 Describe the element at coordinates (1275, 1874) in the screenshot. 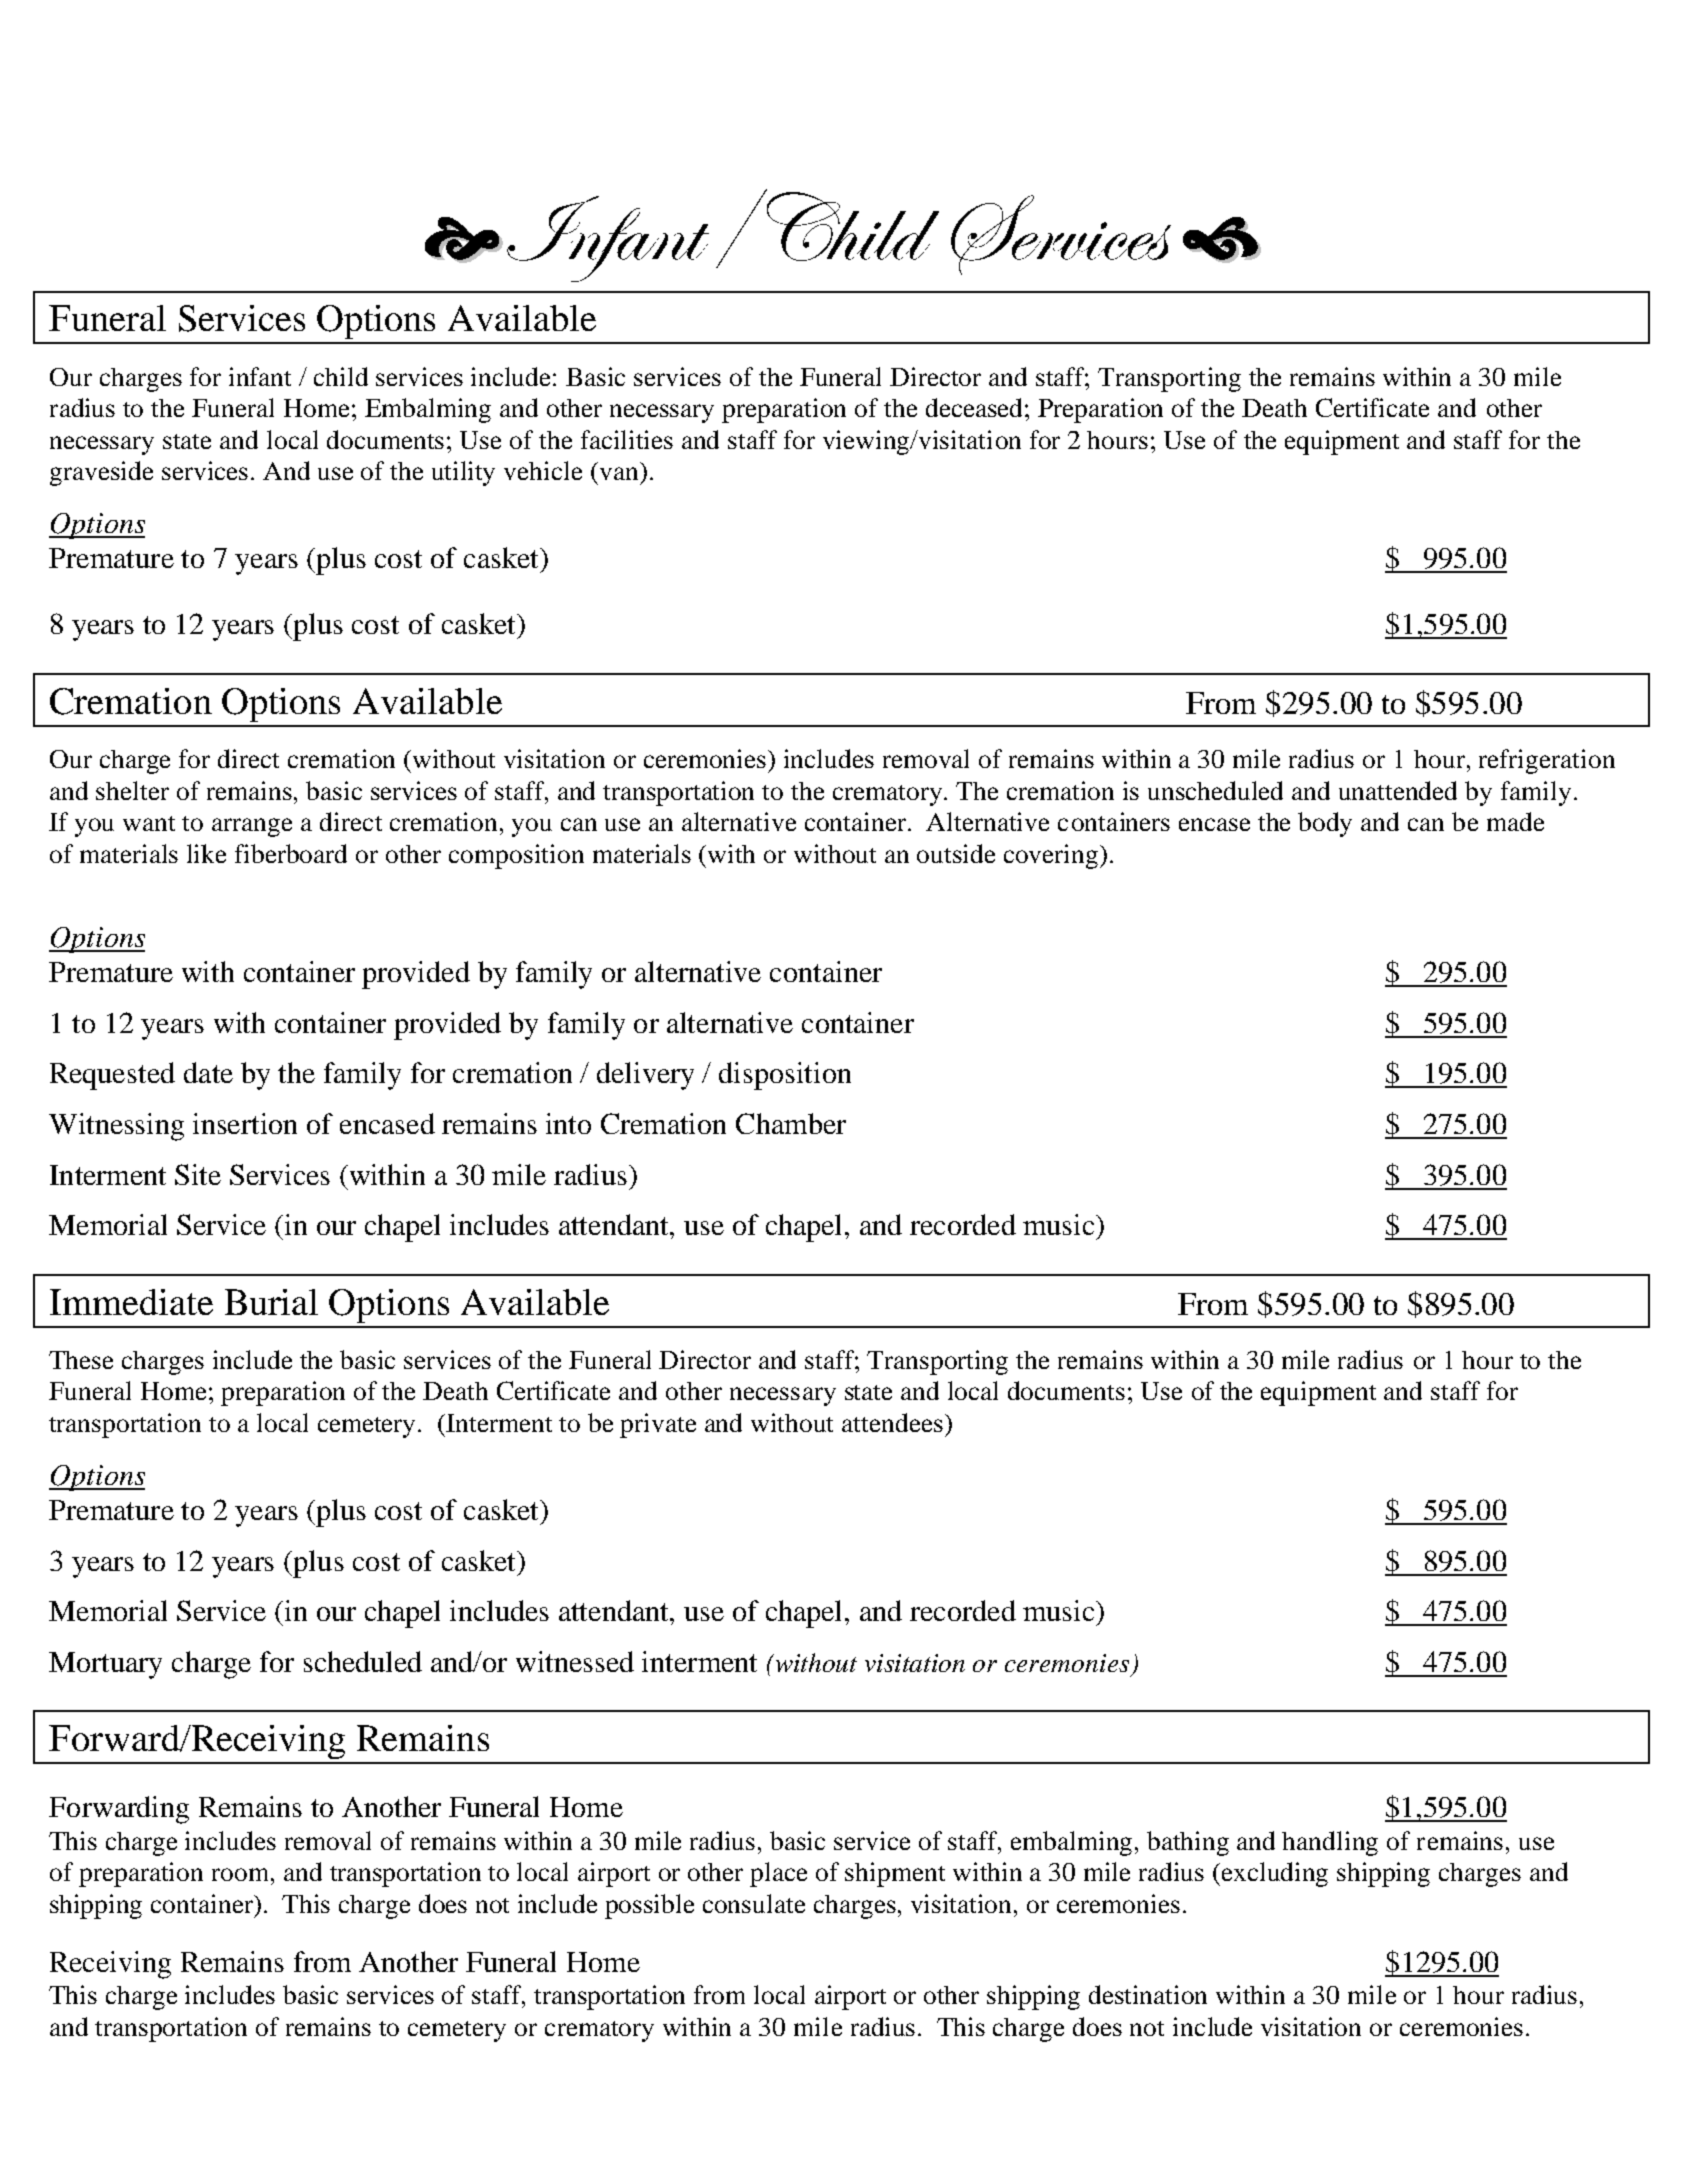

I see `excluding` at that location.
